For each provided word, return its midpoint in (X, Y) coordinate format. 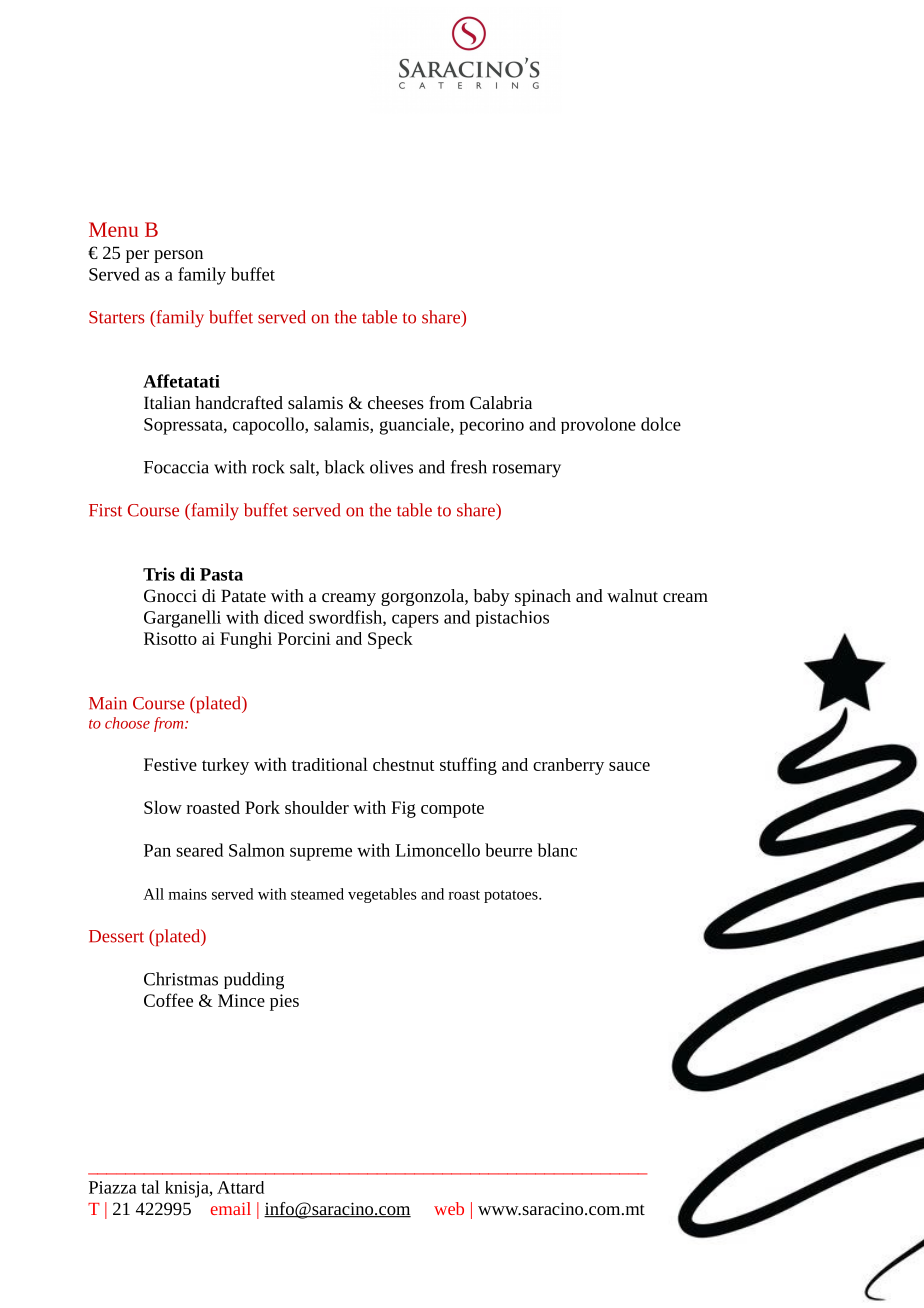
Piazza (113, 1187)
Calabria (501, 402)
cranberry (568, 766)
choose (127, 723)
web (449, 1208)
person (178, 256)
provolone (598, 425)
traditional (330, 764)
